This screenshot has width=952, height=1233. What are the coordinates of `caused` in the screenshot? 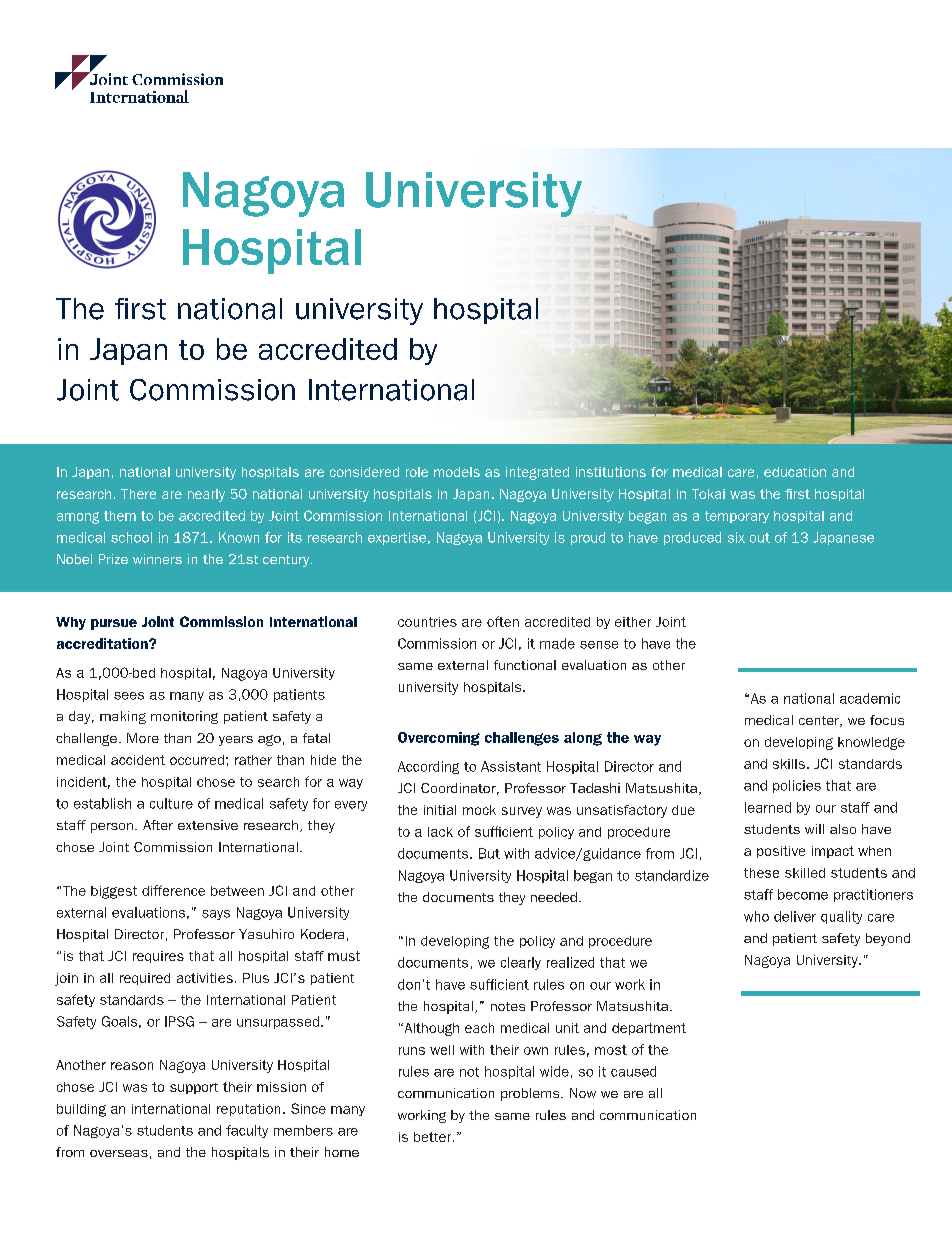 It's located at (633, 1071).
